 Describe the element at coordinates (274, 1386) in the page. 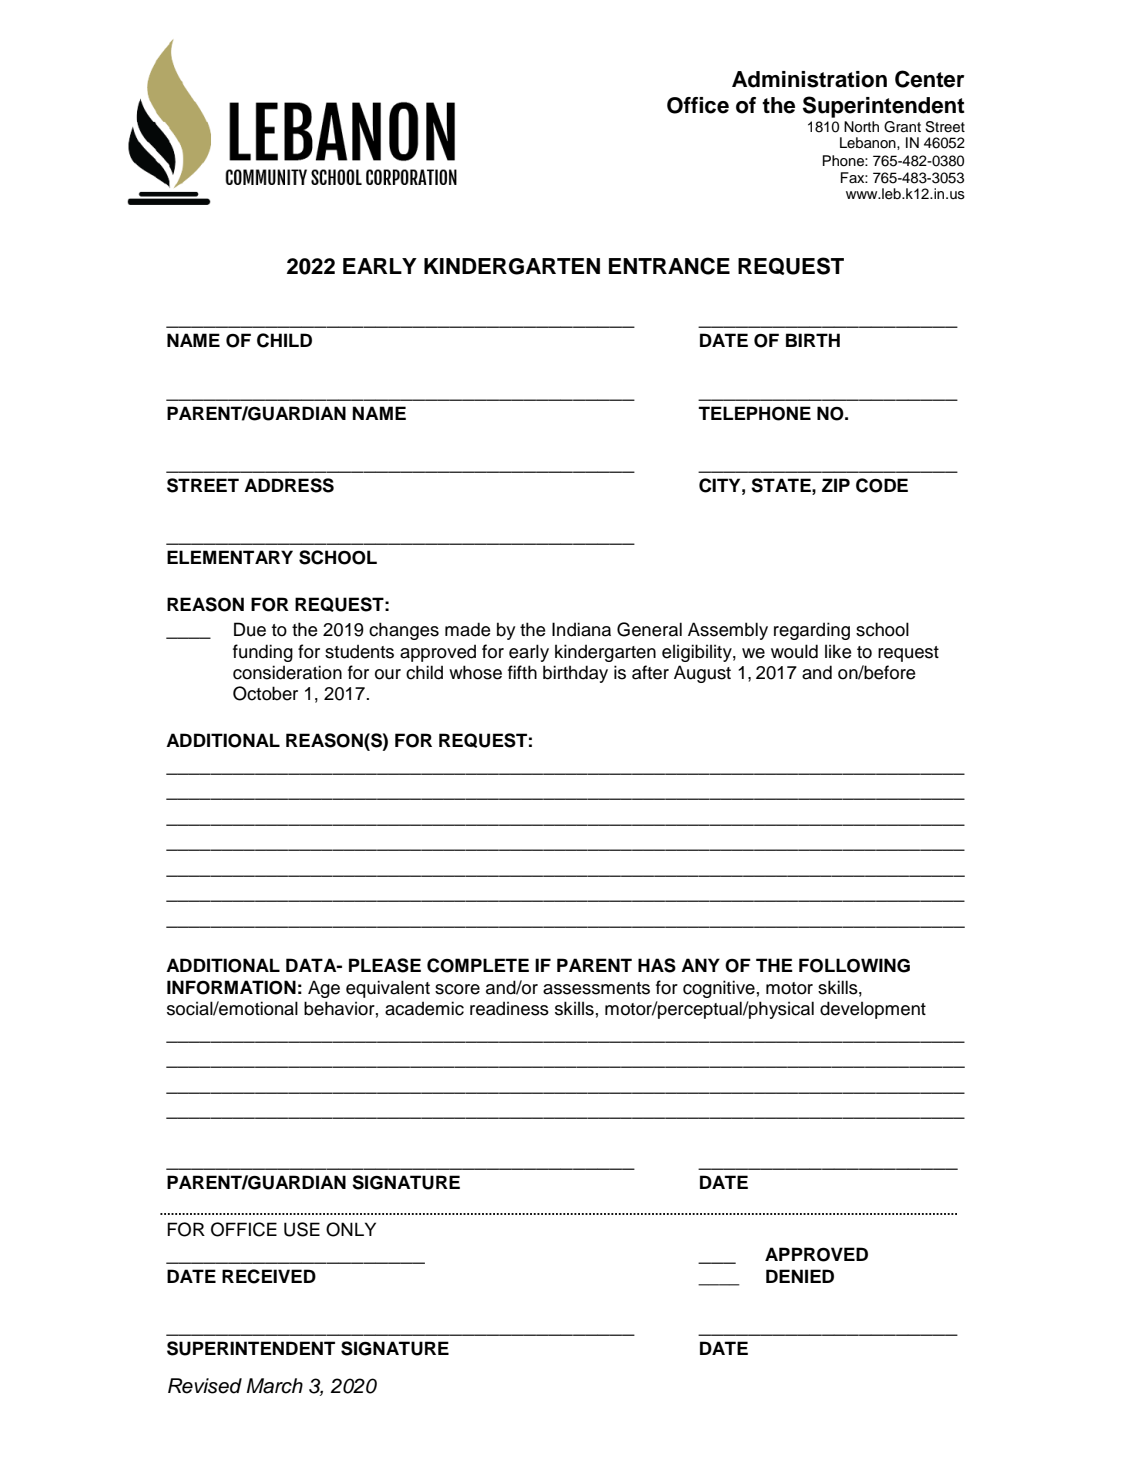

I see `March` at that location.
